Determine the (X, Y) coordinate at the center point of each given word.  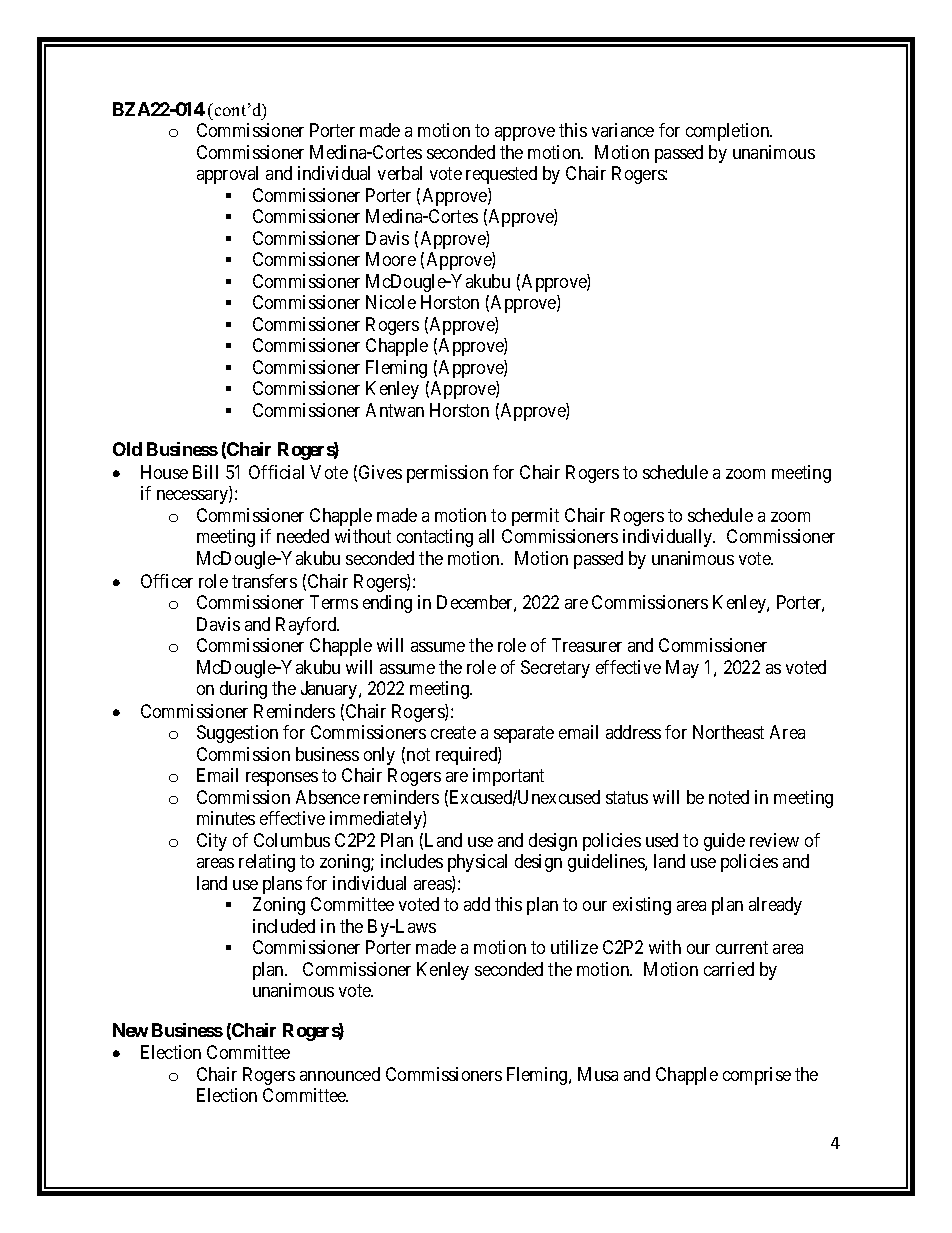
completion (729, 132)
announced (340, 1074)
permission (447, 474)
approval (227, 175)
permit (535, 517)
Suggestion (237, 734)
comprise (757, 1076)
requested (501, 175)
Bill (205, 472)
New (130, 1030)
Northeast (728, 732)
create (453, 733)
